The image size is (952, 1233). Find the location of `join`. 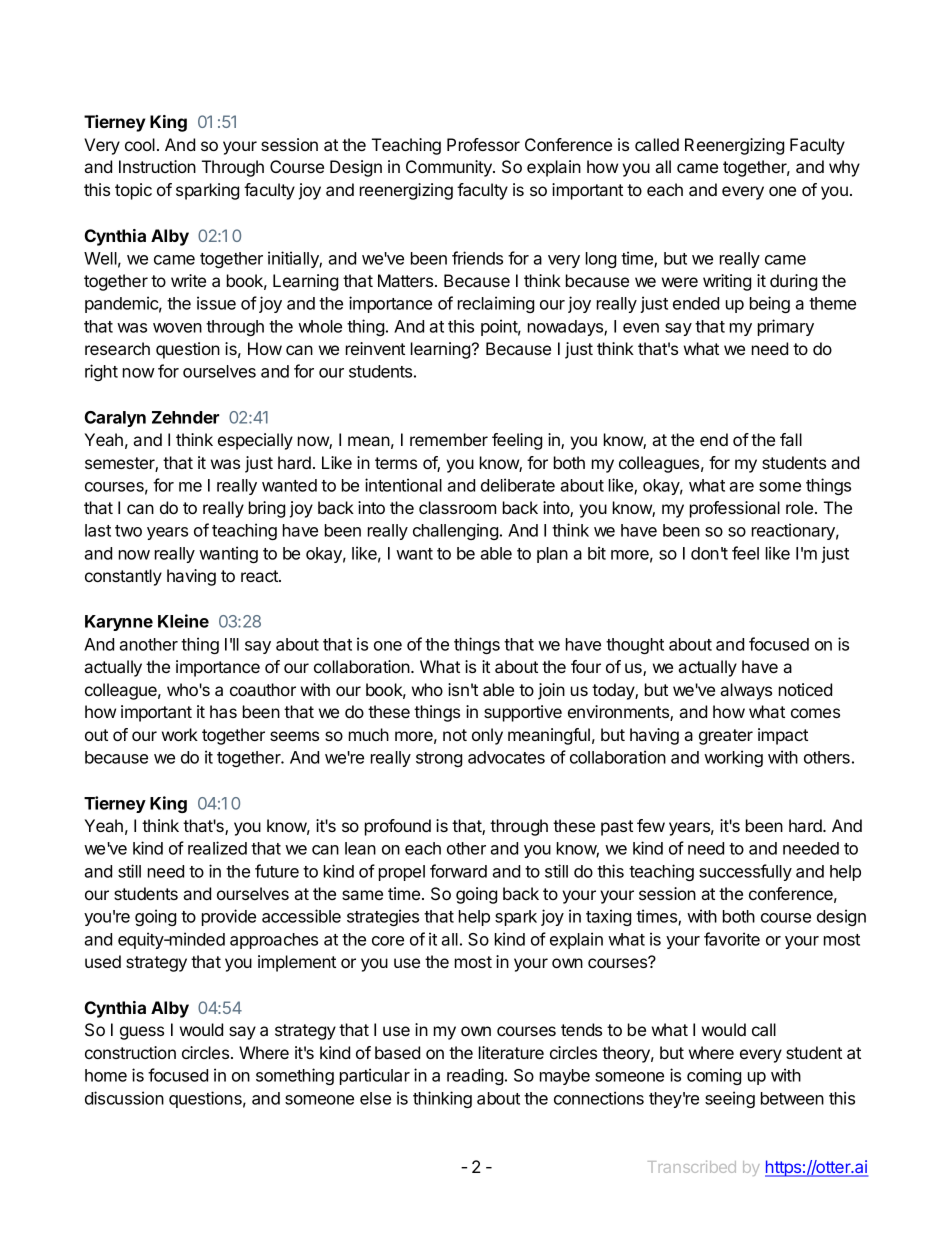

join is located at coordinates (551, 691).
